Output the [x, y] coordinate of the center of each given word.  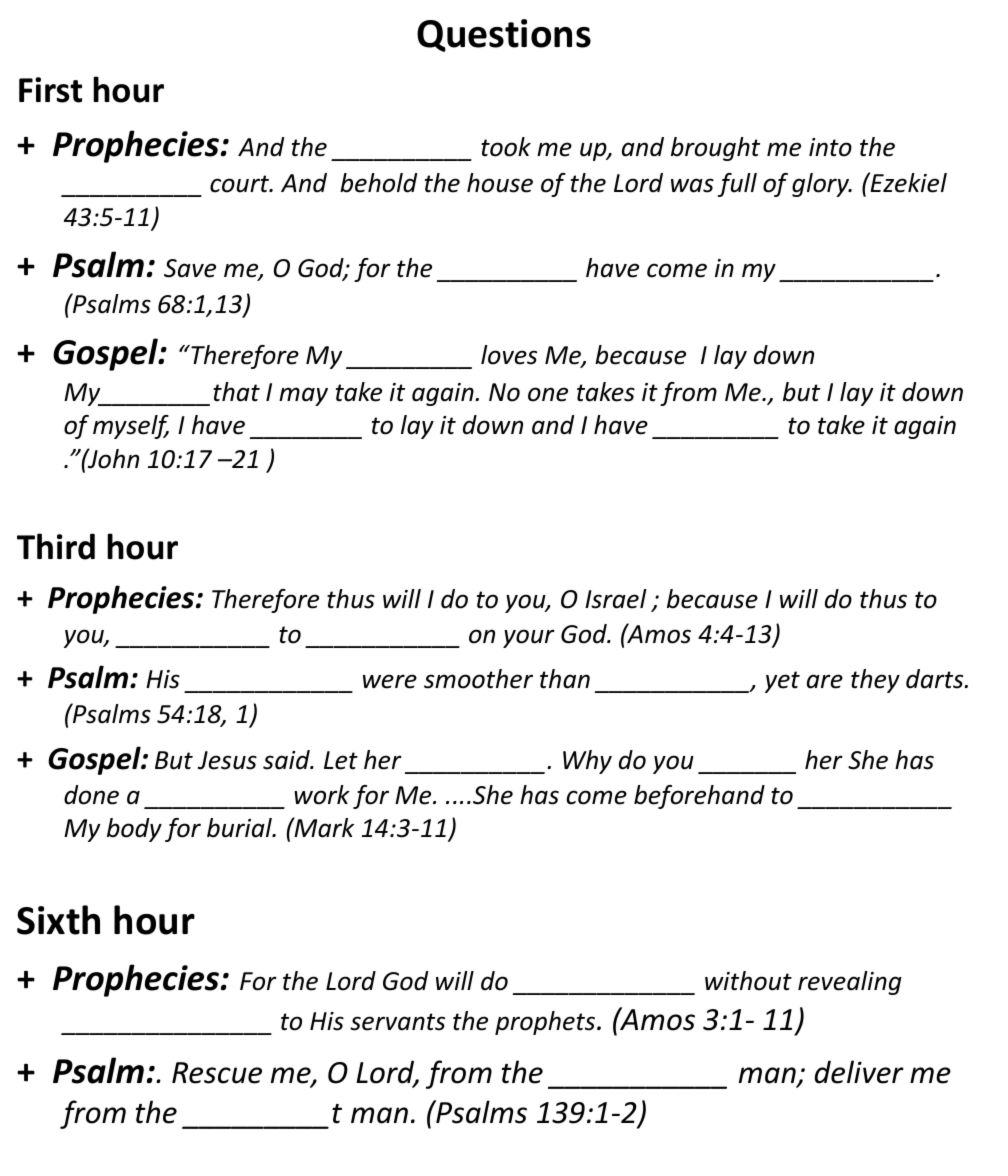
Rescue [217, 1073]
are [825, 681]
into [830, 147]
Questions [504, 35]
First [50, 90]
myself [131, 427]
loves [509, 355]
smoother [478, 679]
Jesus [227, 760]
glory [822, 185]
